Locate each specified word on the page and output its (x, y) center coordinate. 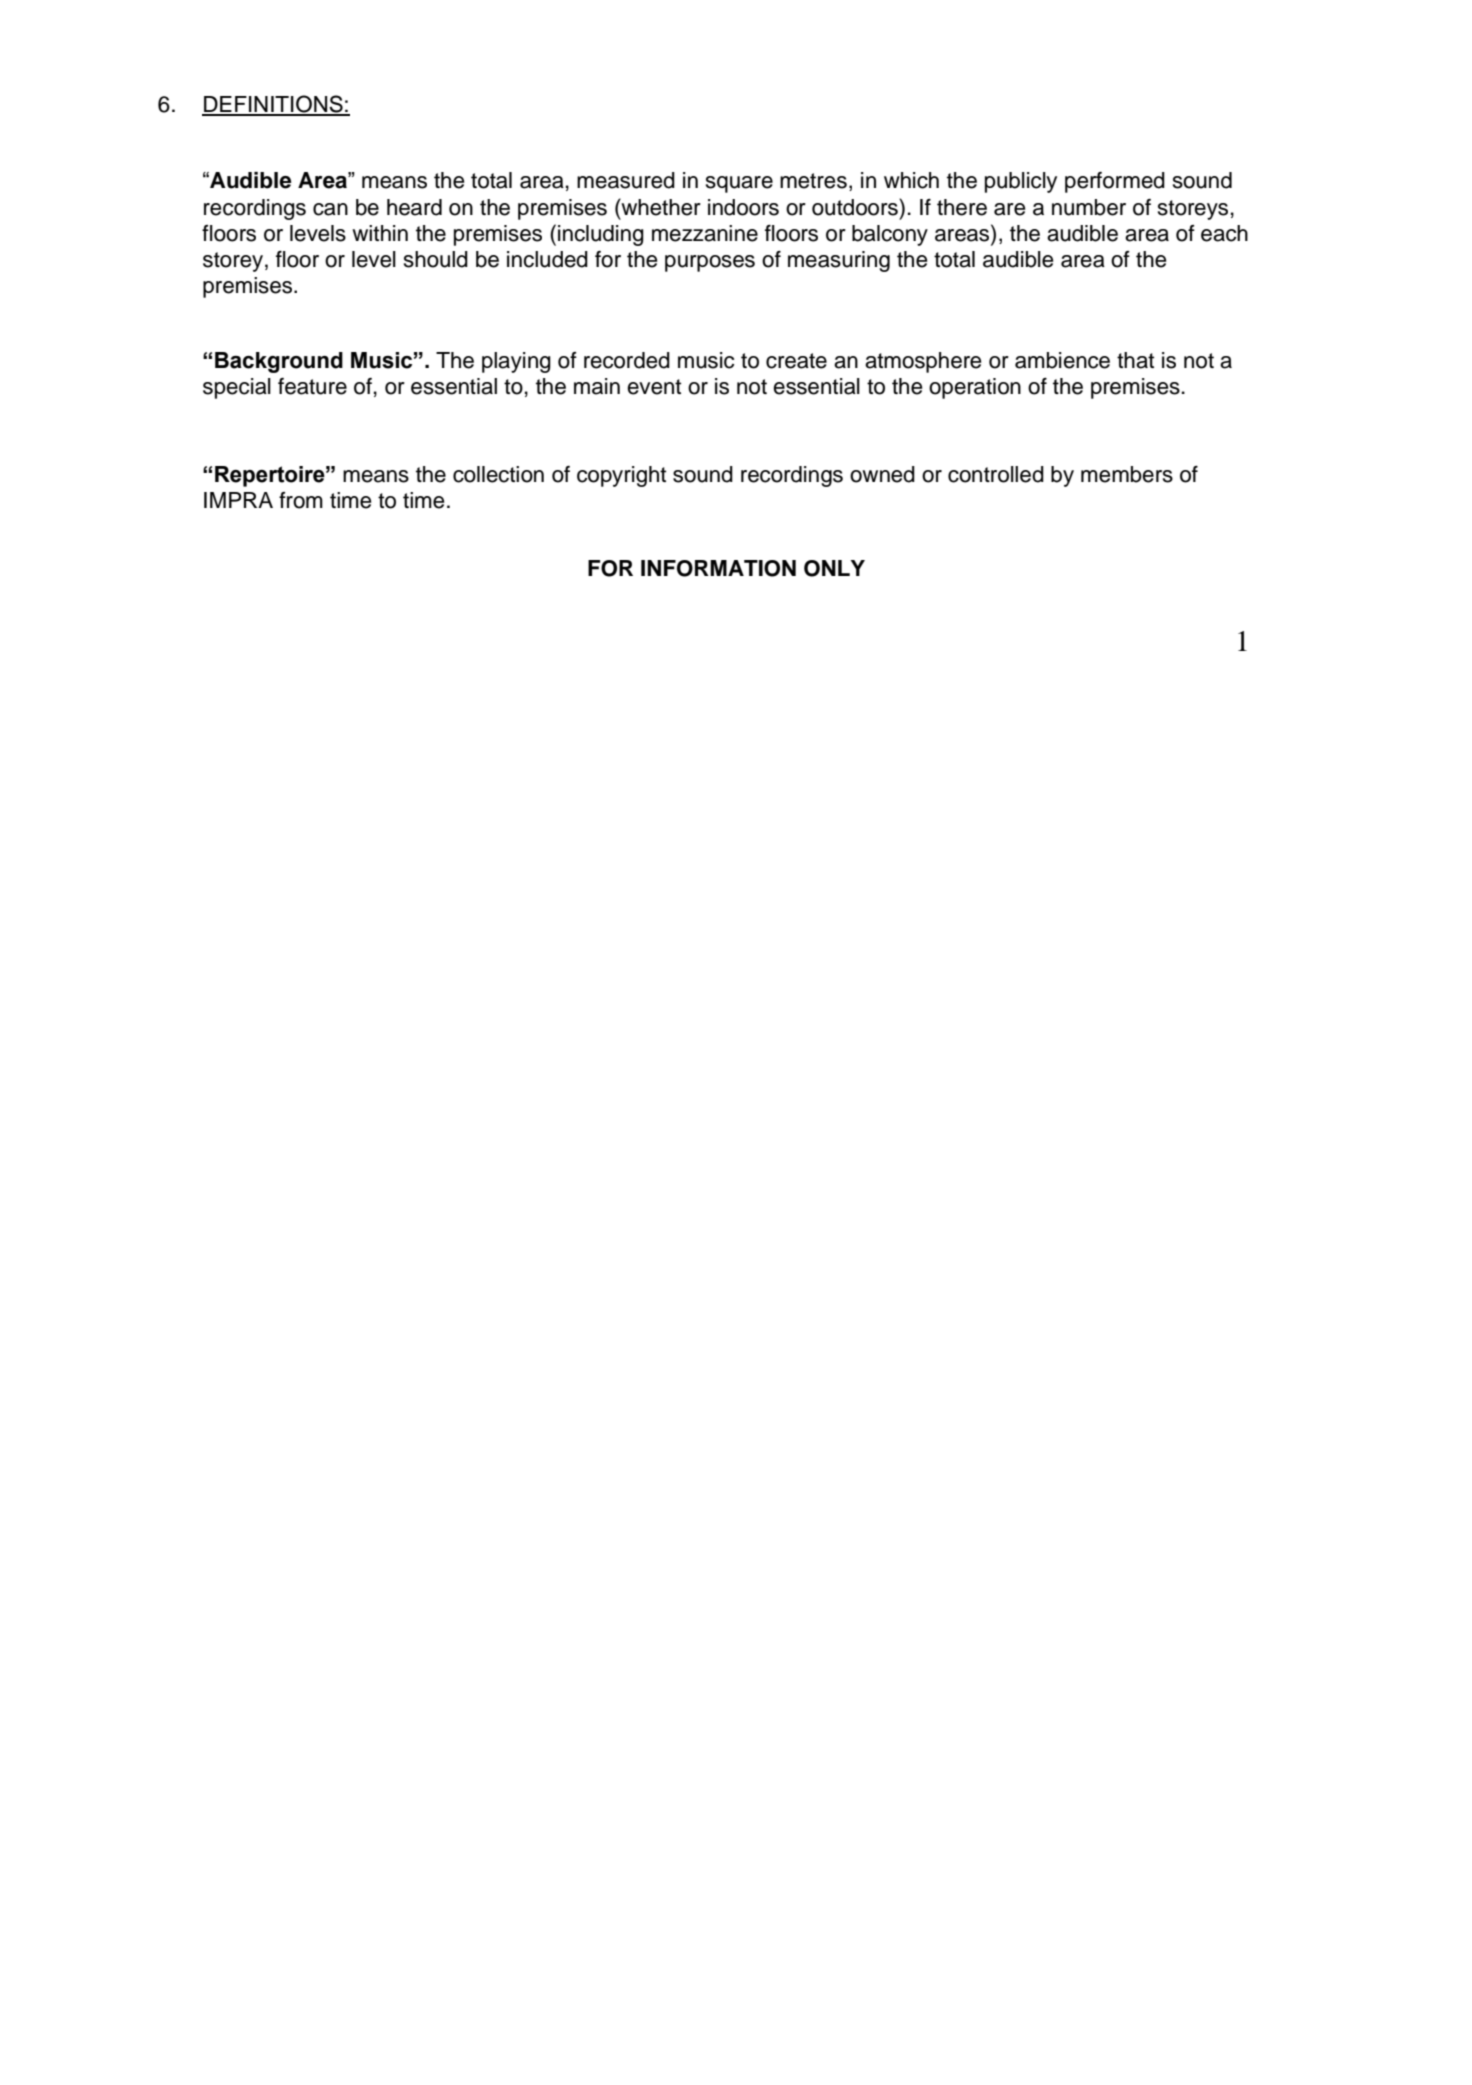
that (1135, 360)
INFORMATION (718, 568)
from (301, 500)
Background (279, 362)
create (796, 361)
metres (813, 181)
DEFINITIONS (273, 105)
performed (1115, 182)
